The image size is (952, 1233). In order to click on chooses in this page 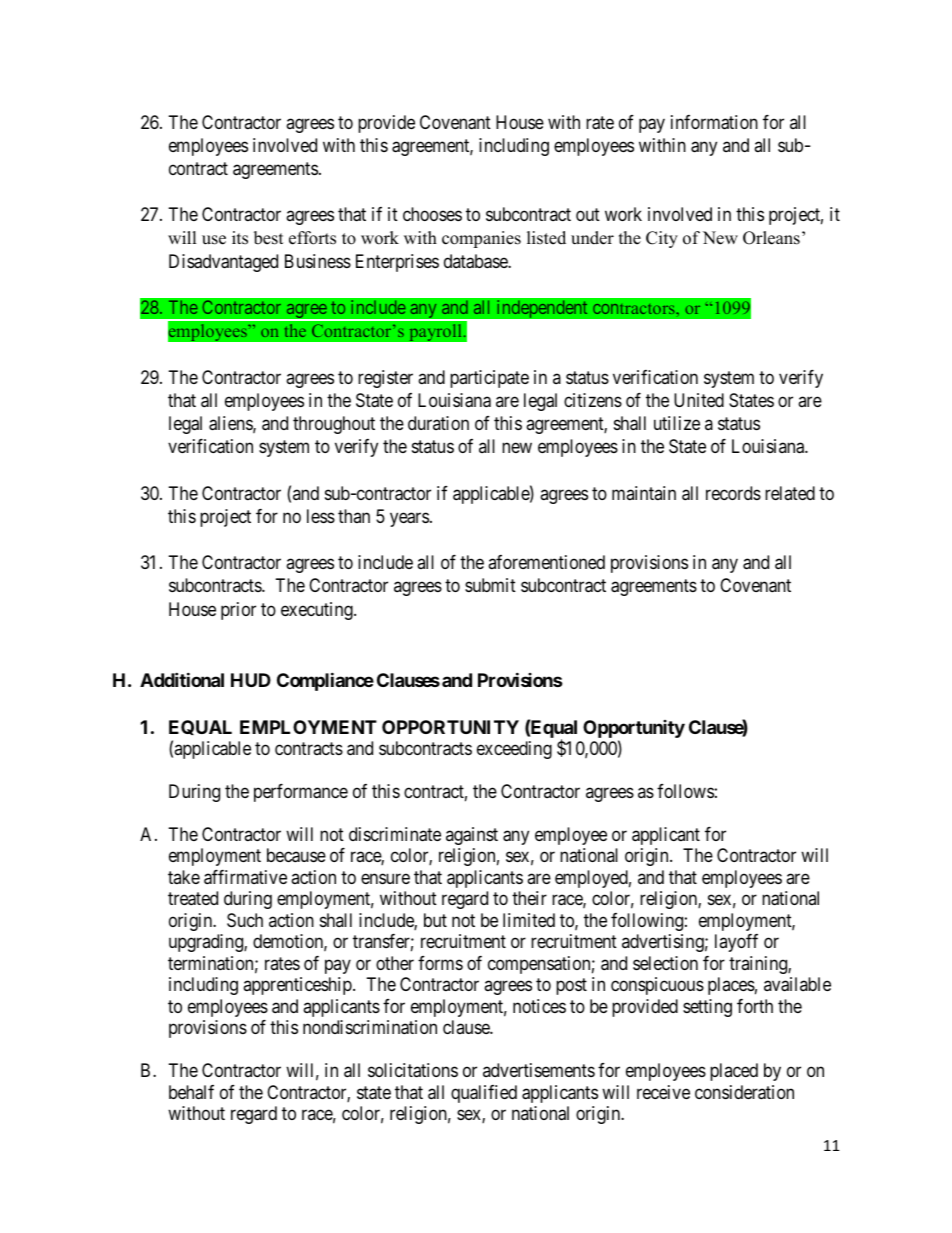, I will do `click(432, 214)`.
